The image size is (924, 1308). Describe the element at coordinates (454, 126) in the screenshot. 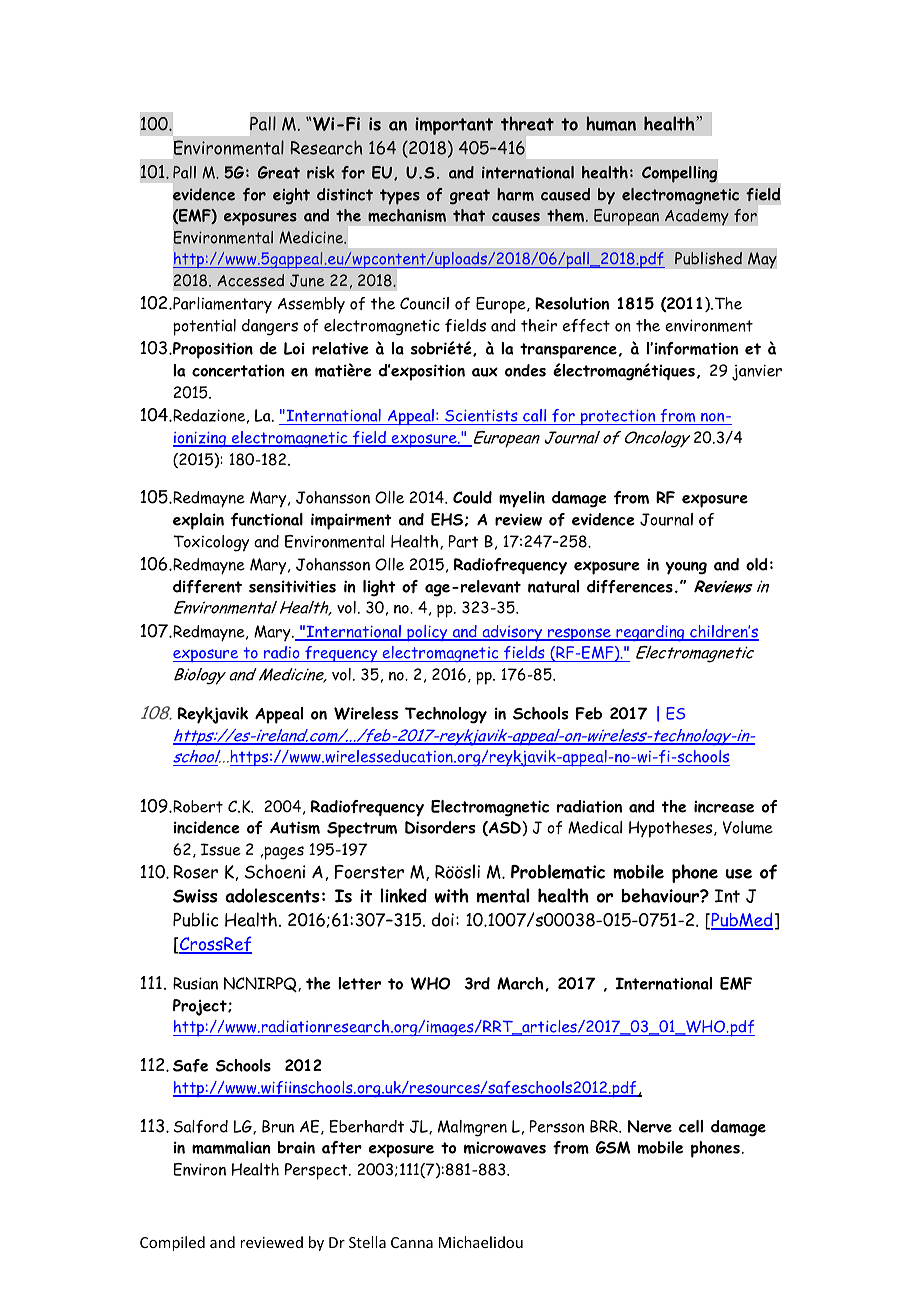

I see `important` at that location.
